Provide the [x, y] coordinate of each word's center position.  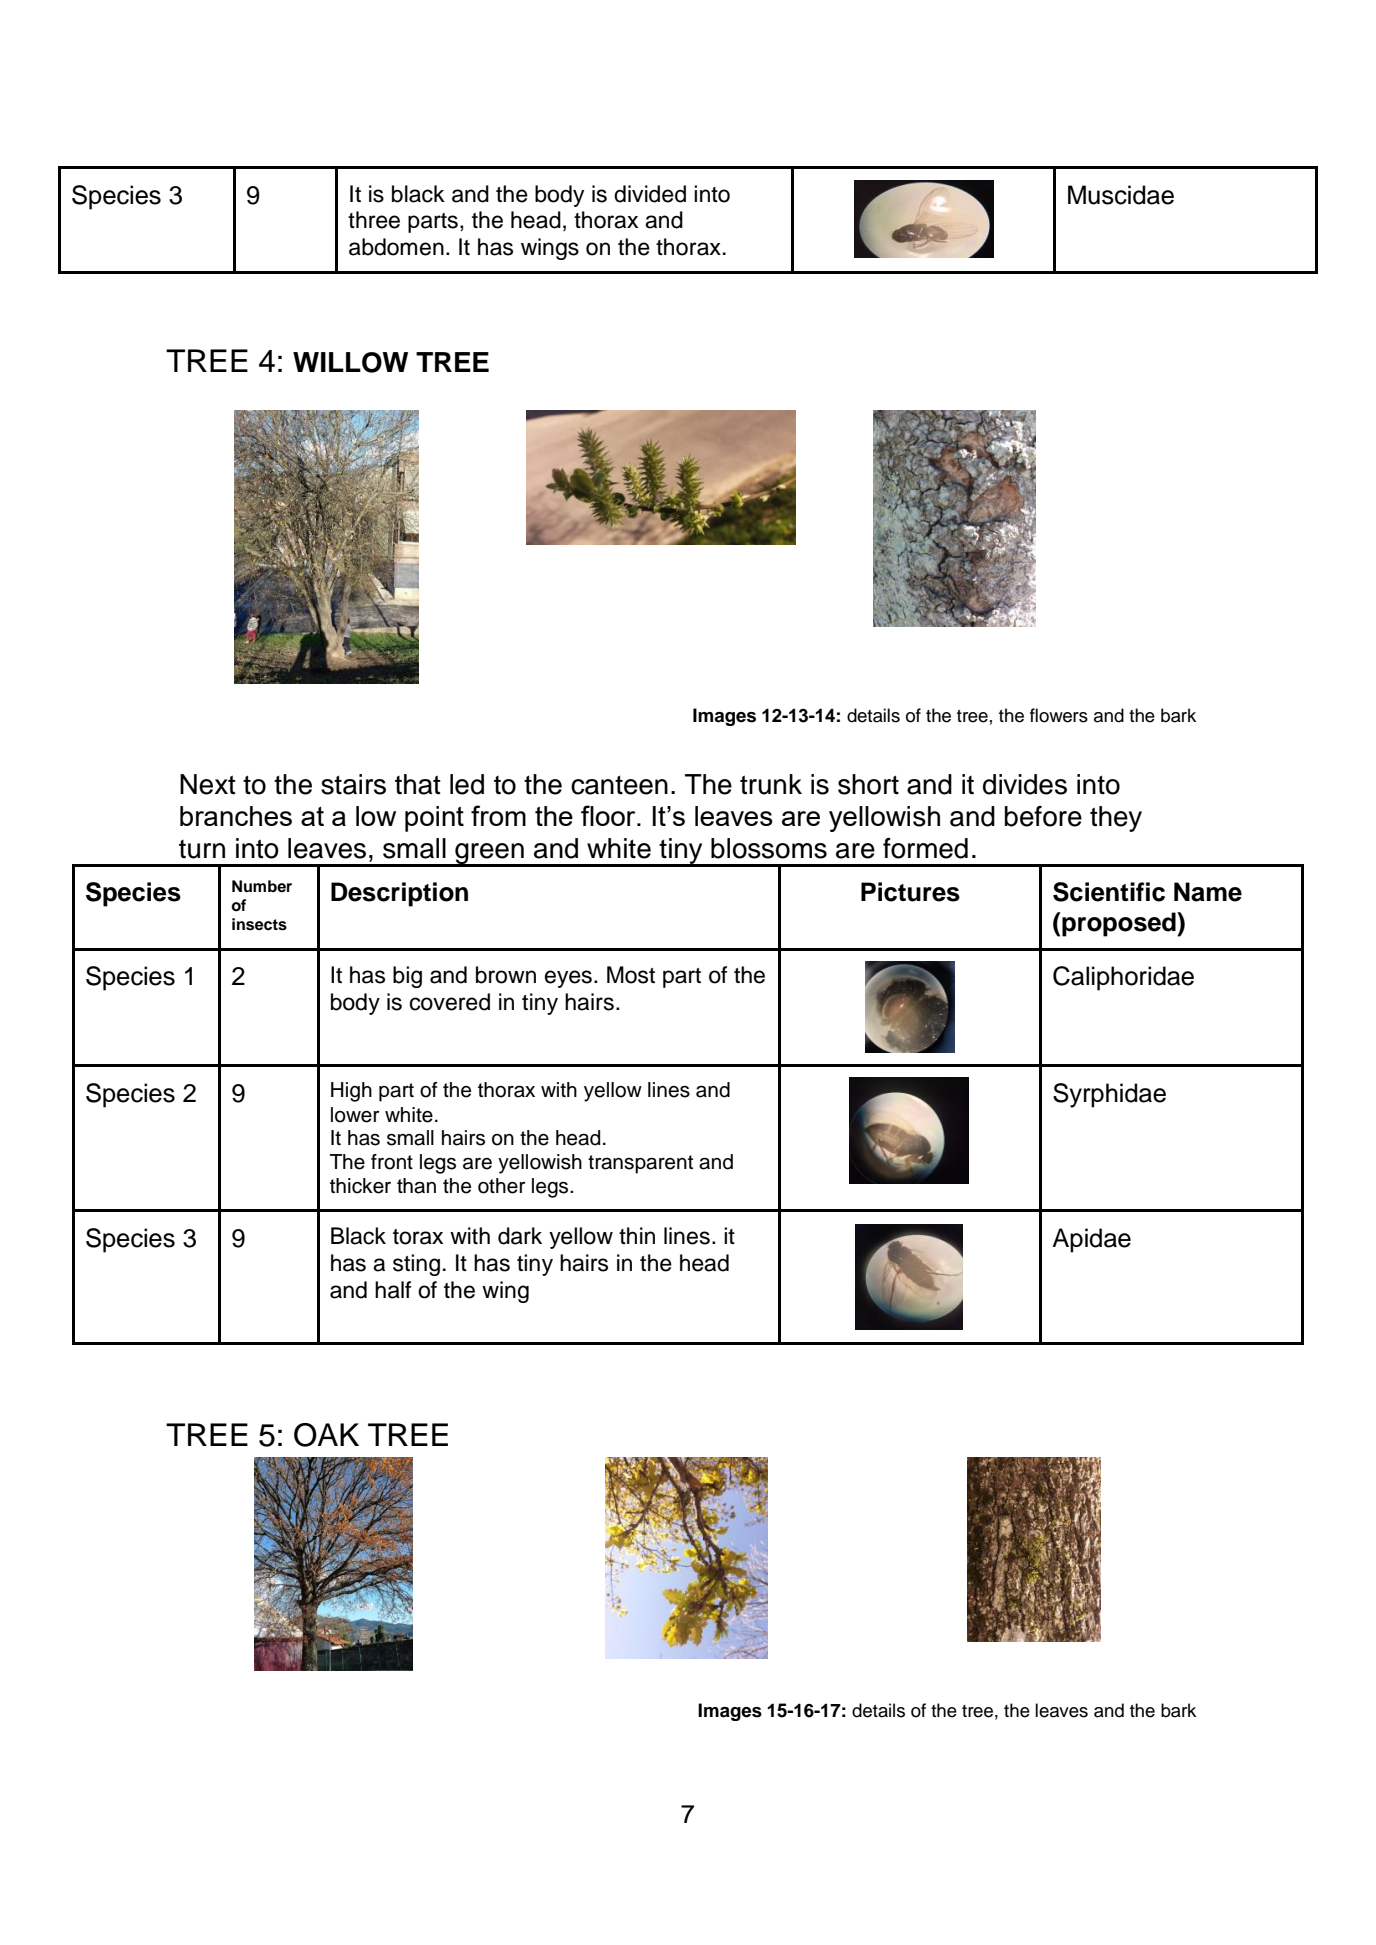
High [351, 1092]
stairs [353, 784]
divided [650, 194]
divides [1025, 784]
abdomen [396, 247]
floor [609, 815]
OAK [326, 1435]
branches [236, 816]
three [374, 220]
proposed [1119, 924]
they [1116, 819]
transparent [640, 1164]
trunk [771, 784]
